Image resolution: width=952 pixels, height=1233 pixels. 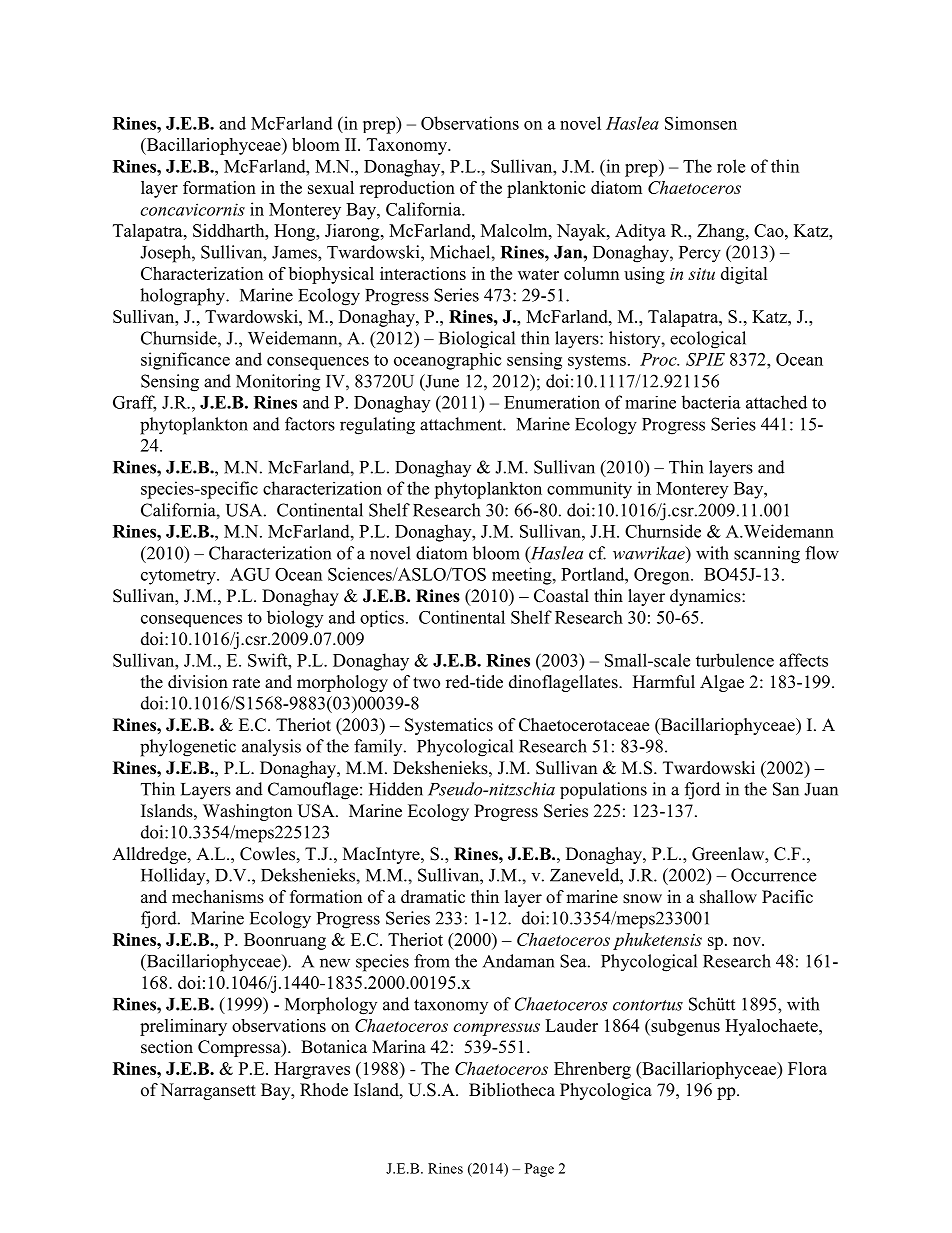 What do you see at coordinates (230, 230) in the screenshot?
I see `Siddharth` at bounding box center [230, 230].
